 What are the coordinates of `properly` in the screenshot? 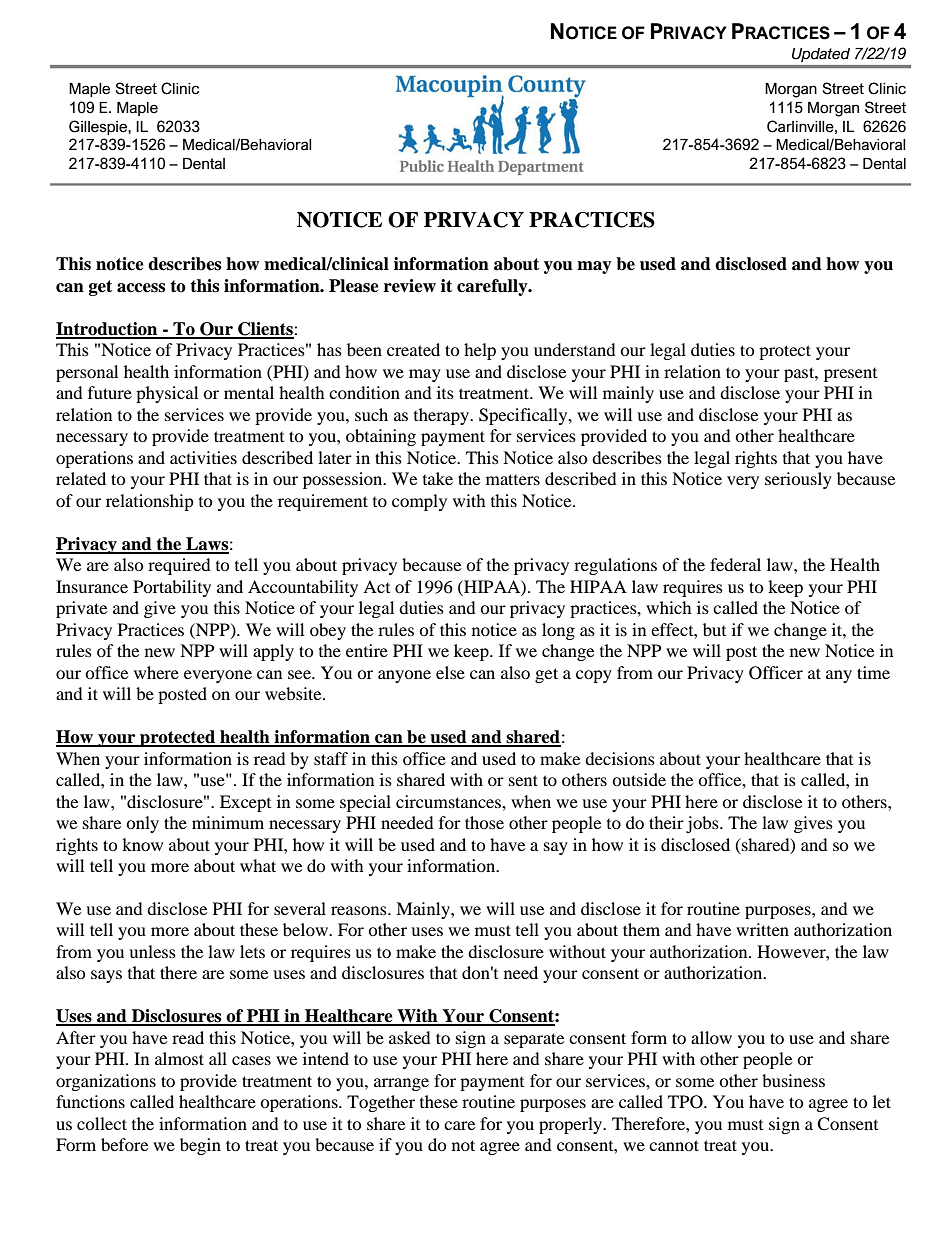 It's located at (572, 1125).
